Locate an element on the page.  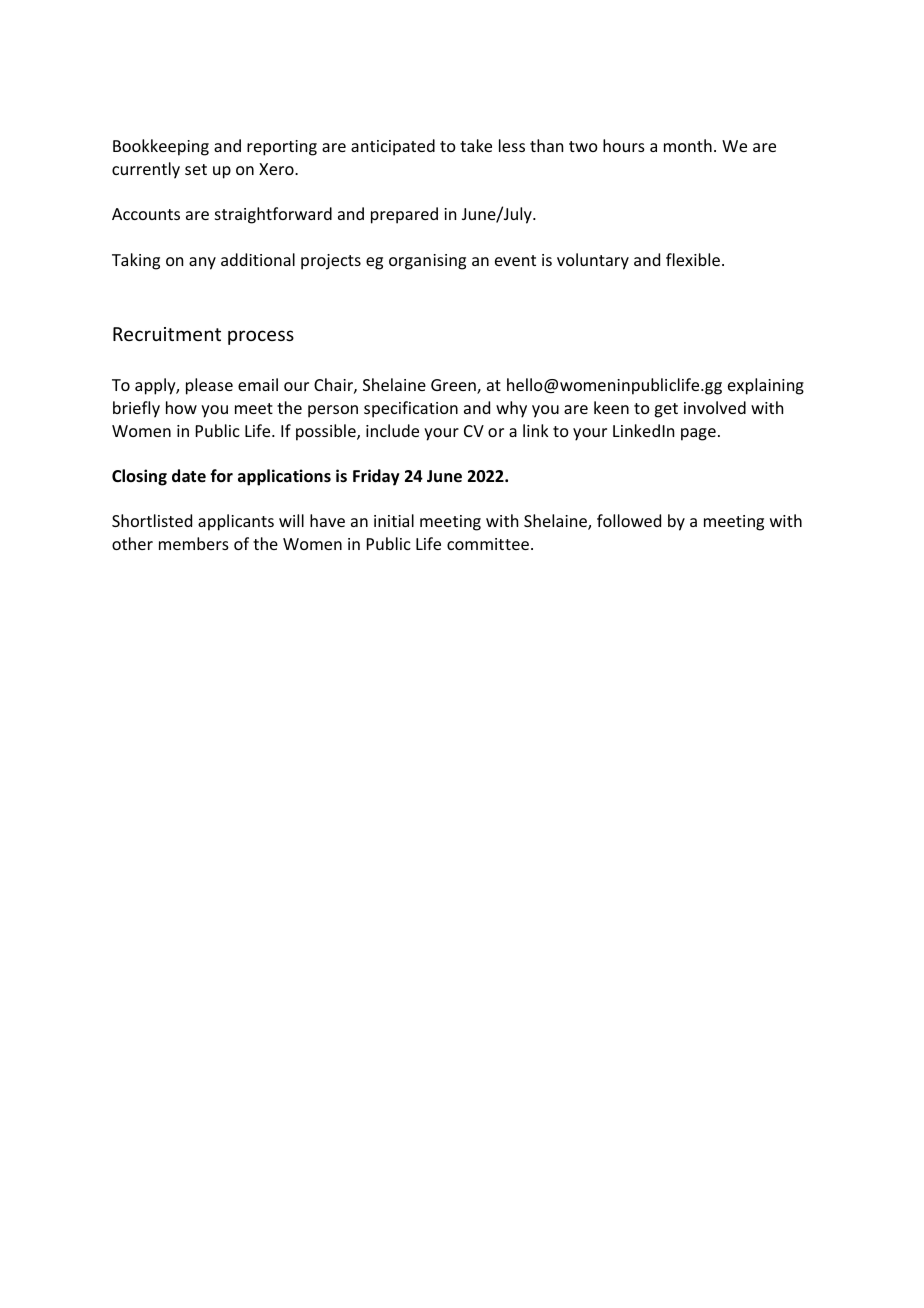
month is located at coordinates (688, 145).
